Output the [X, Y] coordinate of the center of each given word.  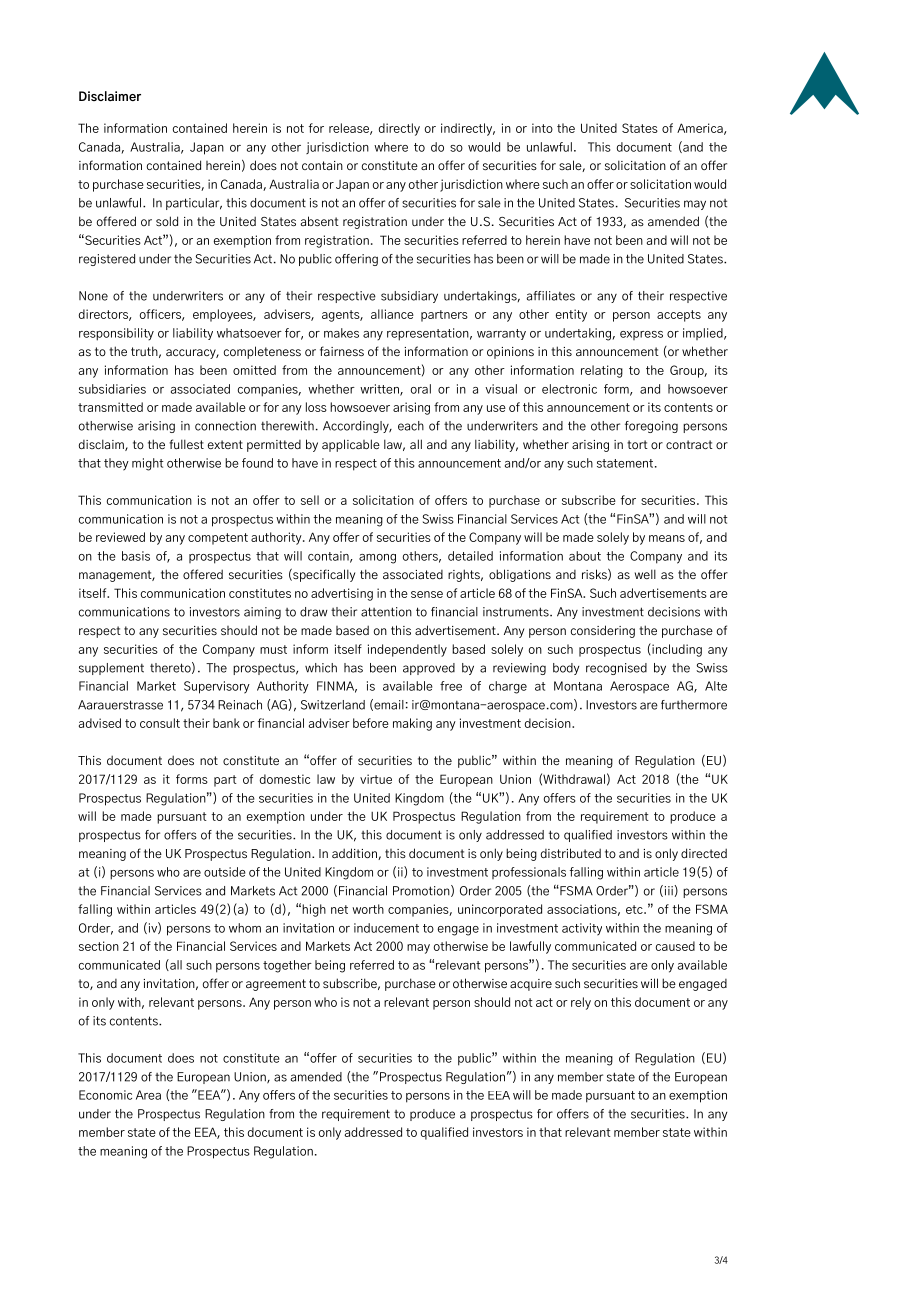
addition [355, 854]
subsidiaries [112, 389]
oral [421, 389]
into [542, 128]
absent [319, 221]
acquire [531, 985]
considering [603, 631]
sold [167, 221]
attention [386, 612]
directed [704, 853]
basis [136, 556]
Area [148, 1095]
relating [602, 371]
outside [225, 872]
